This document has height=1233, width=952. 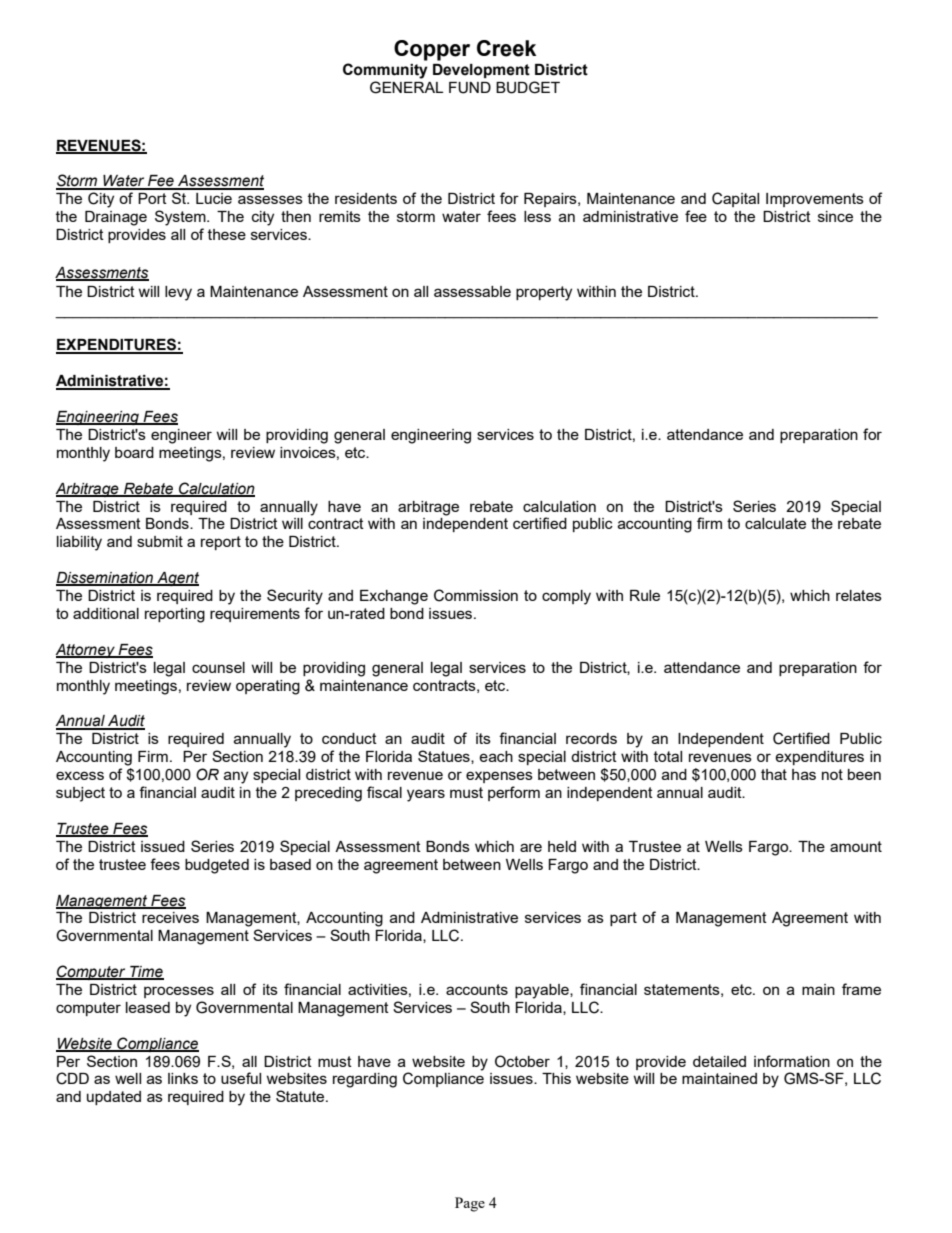 What do you see at coordinates (470, 1204) in the document?
I see `Page` at bounding box center [470, 1204].
